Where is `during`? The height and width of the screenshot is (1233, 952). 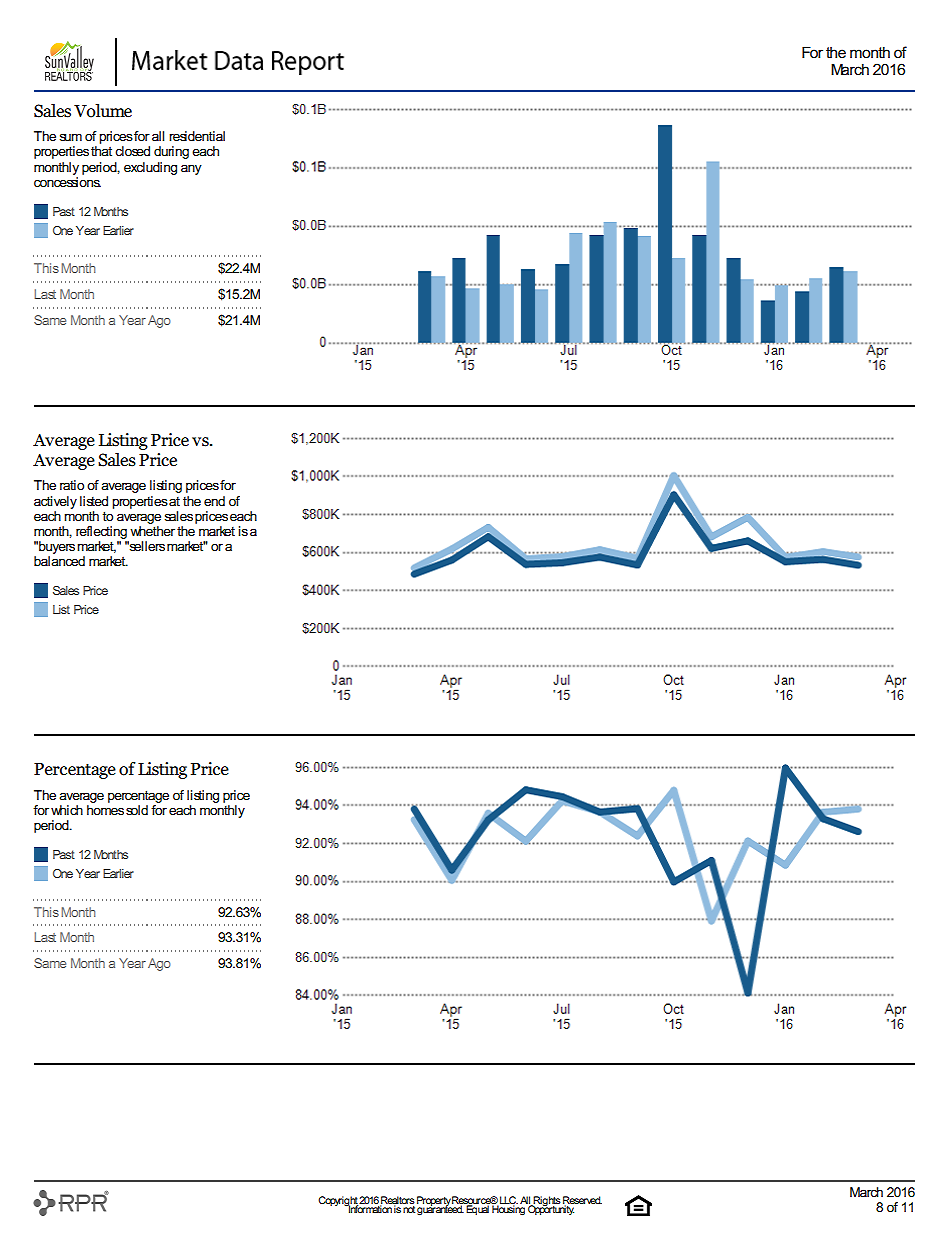
during is located at coordinates (171, 152).
